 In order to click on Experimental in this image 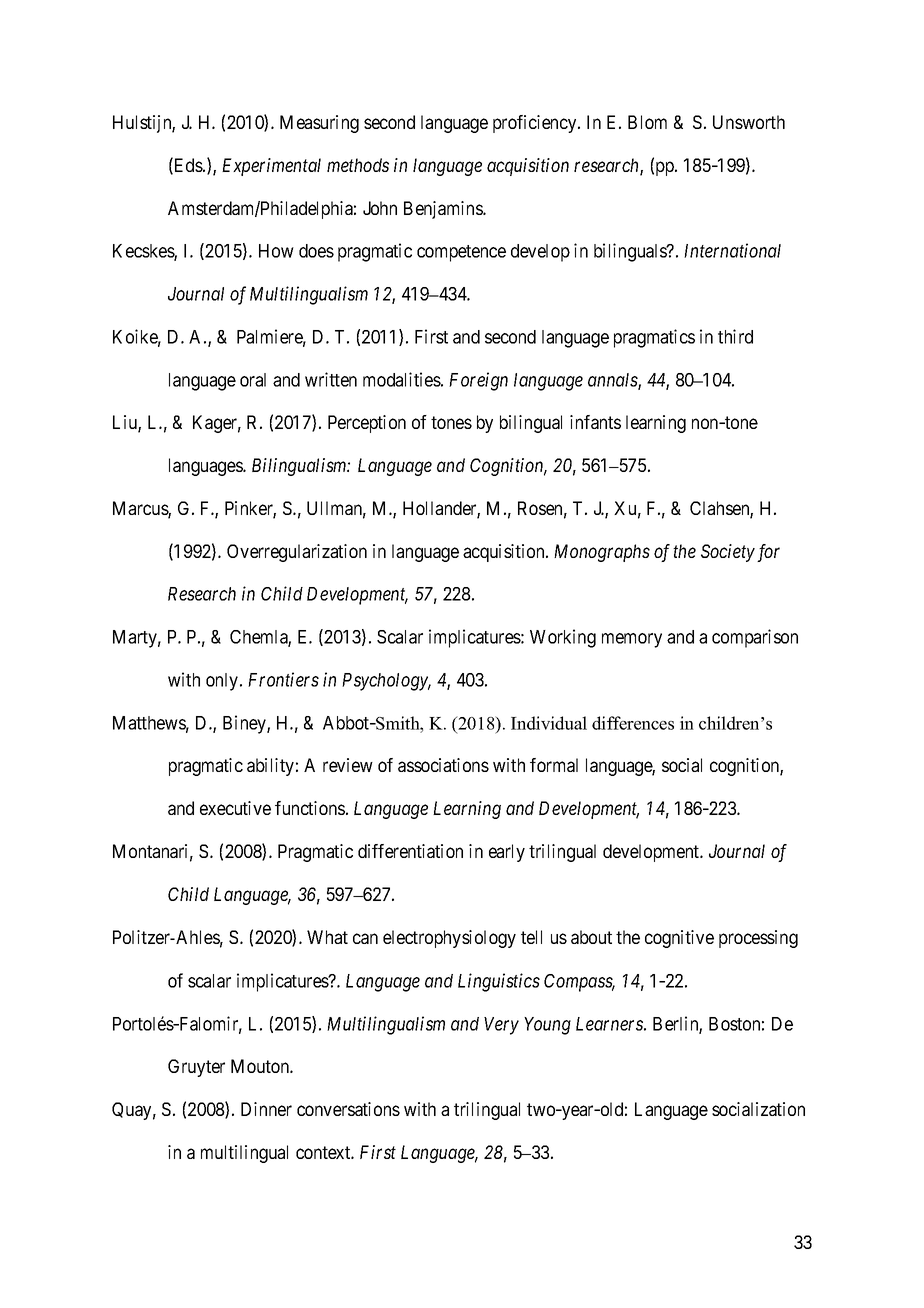, I will do `click(271, 167)`.
